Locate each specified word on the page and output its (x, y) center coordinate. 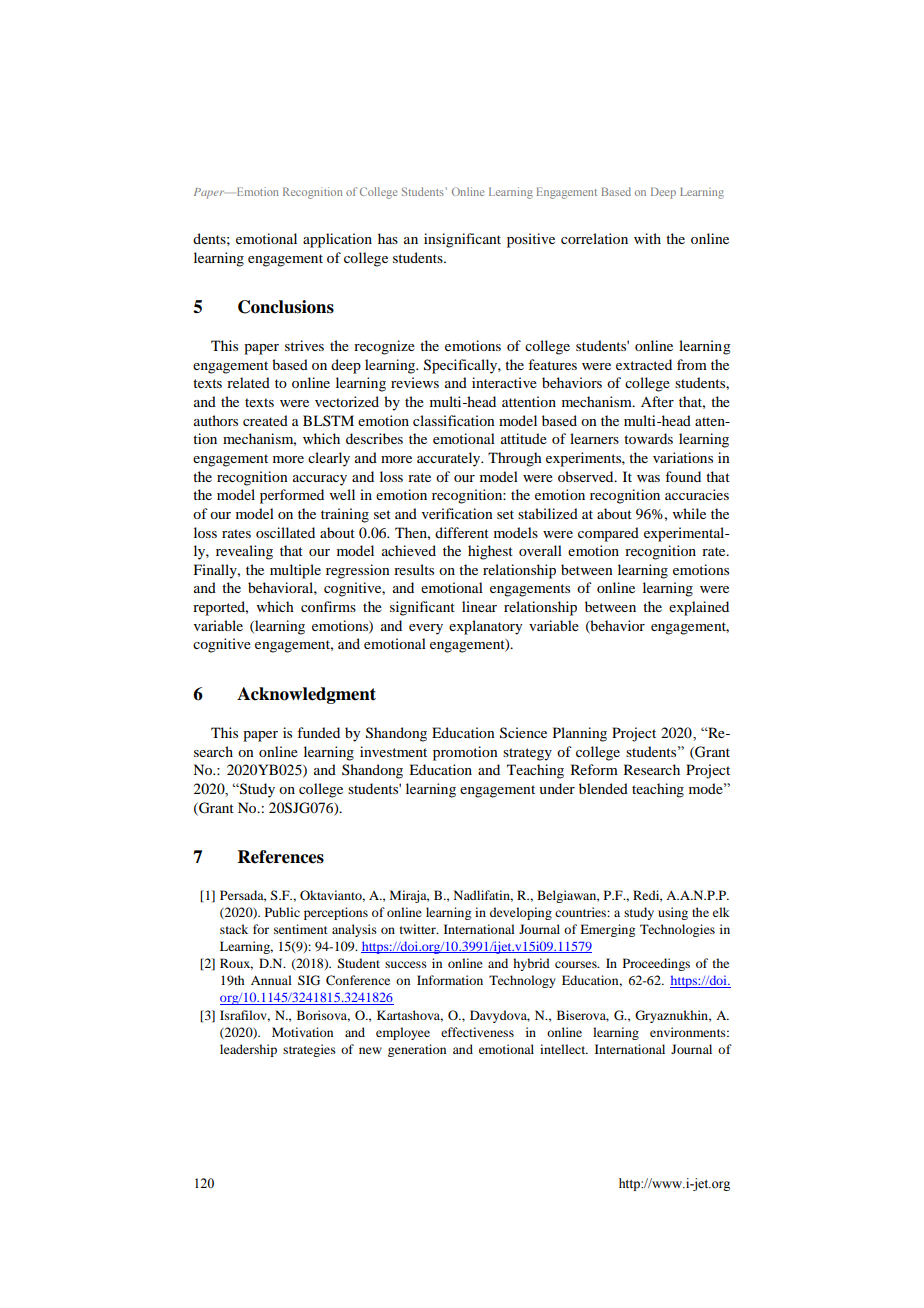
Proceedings (656, 964)
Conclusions (286, 307)
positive (531, 240)
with (647, 238)
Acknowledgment (306, 695)
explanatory (485, 627)
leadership (248, 1050)
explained (699, 608)
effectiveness (477, 1032)
